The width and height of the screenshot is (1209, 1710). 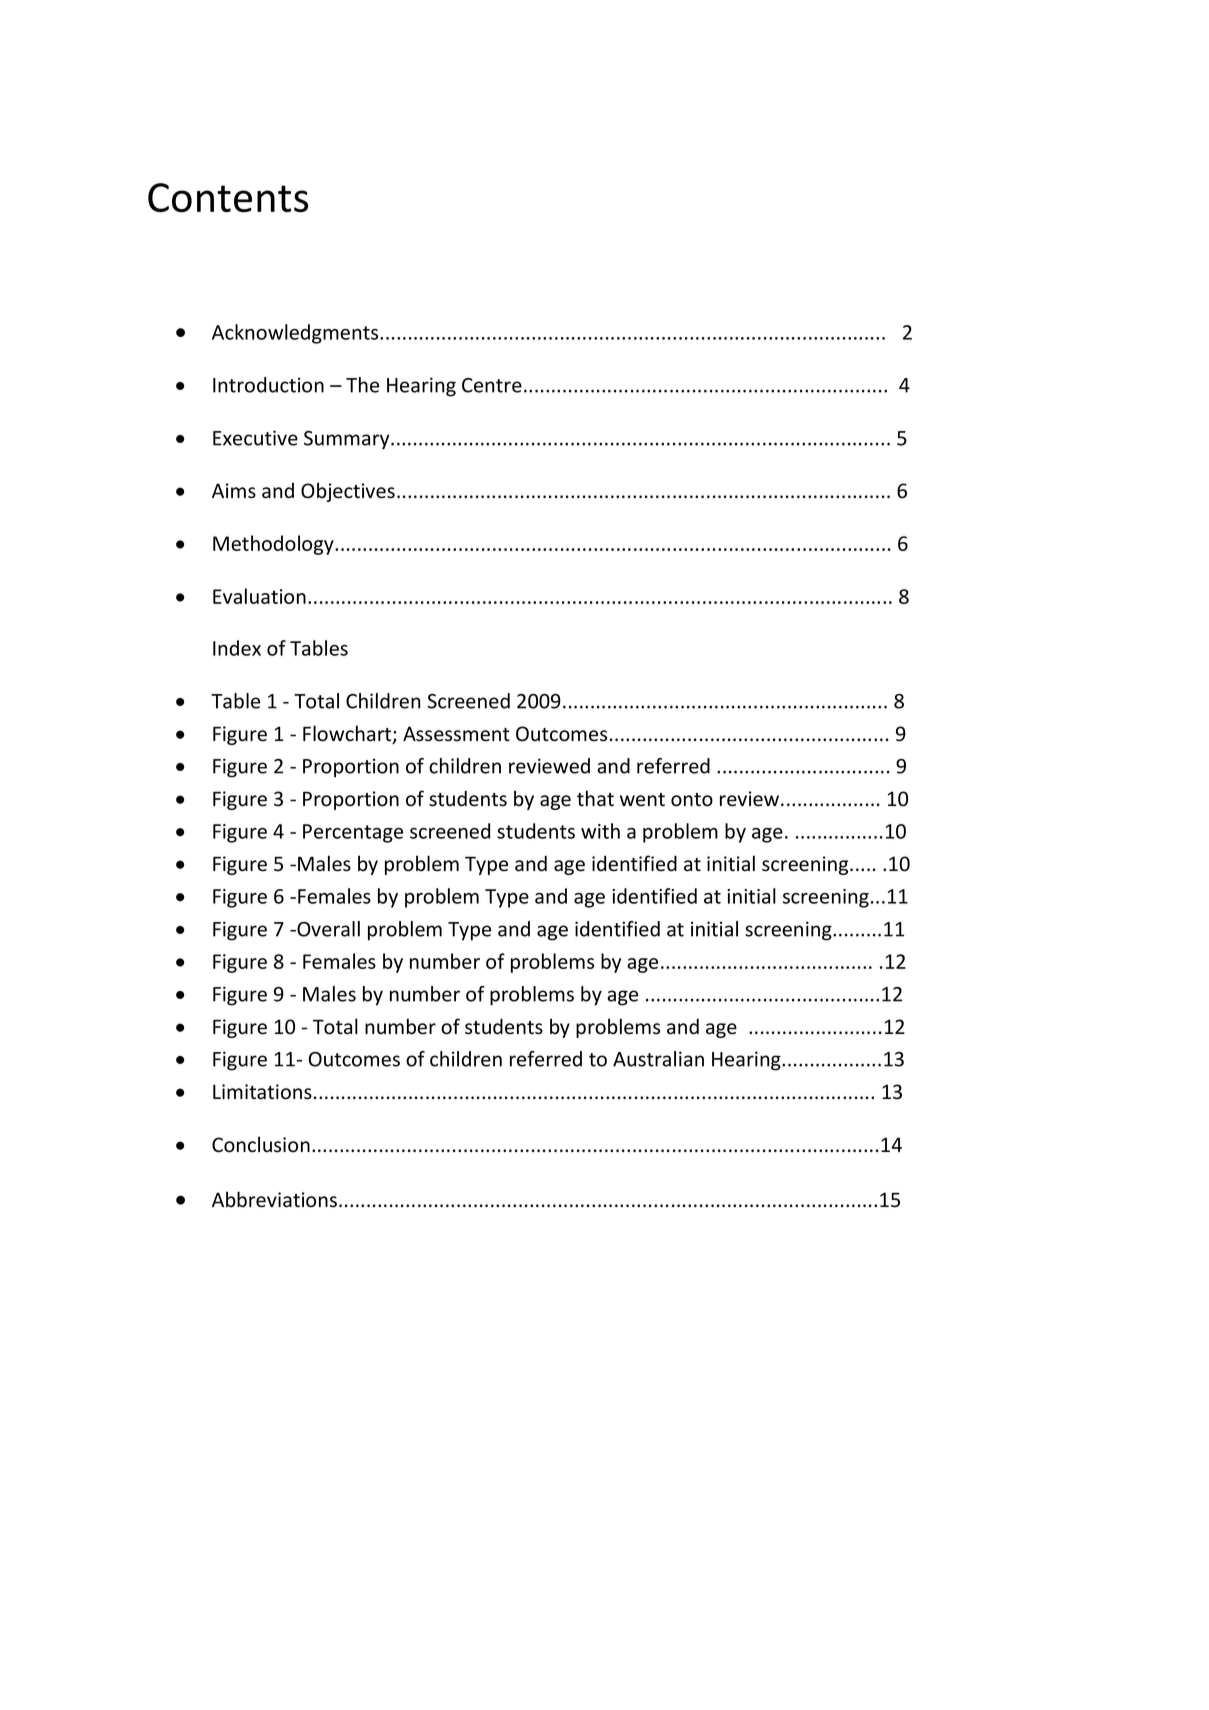 I want to click on Executive, so click(x=255, y=438).
